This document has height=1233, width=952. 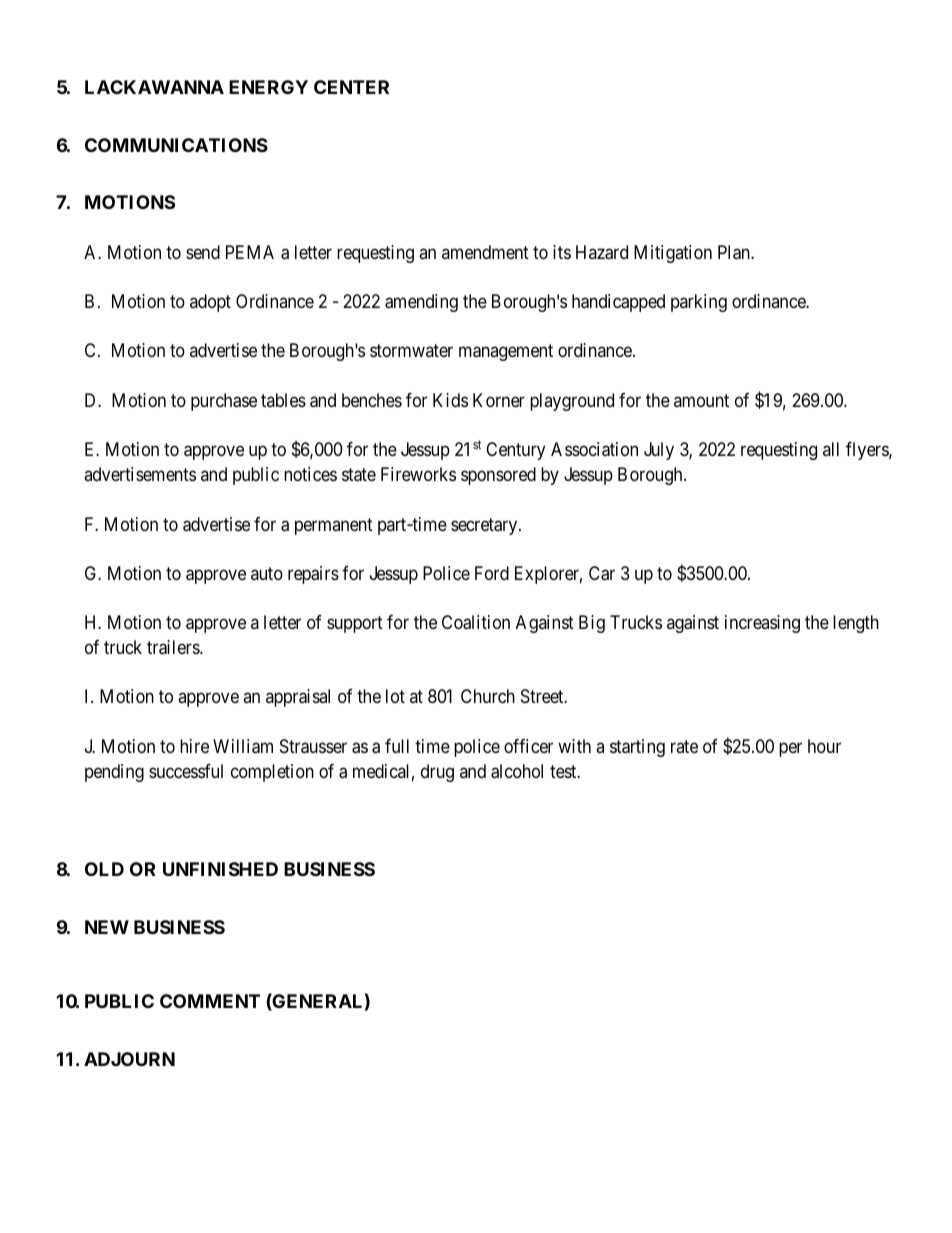 What do you see at coordinates (351, 87) in the document?
I see `CENTER` at bounding box center [351, 87].
